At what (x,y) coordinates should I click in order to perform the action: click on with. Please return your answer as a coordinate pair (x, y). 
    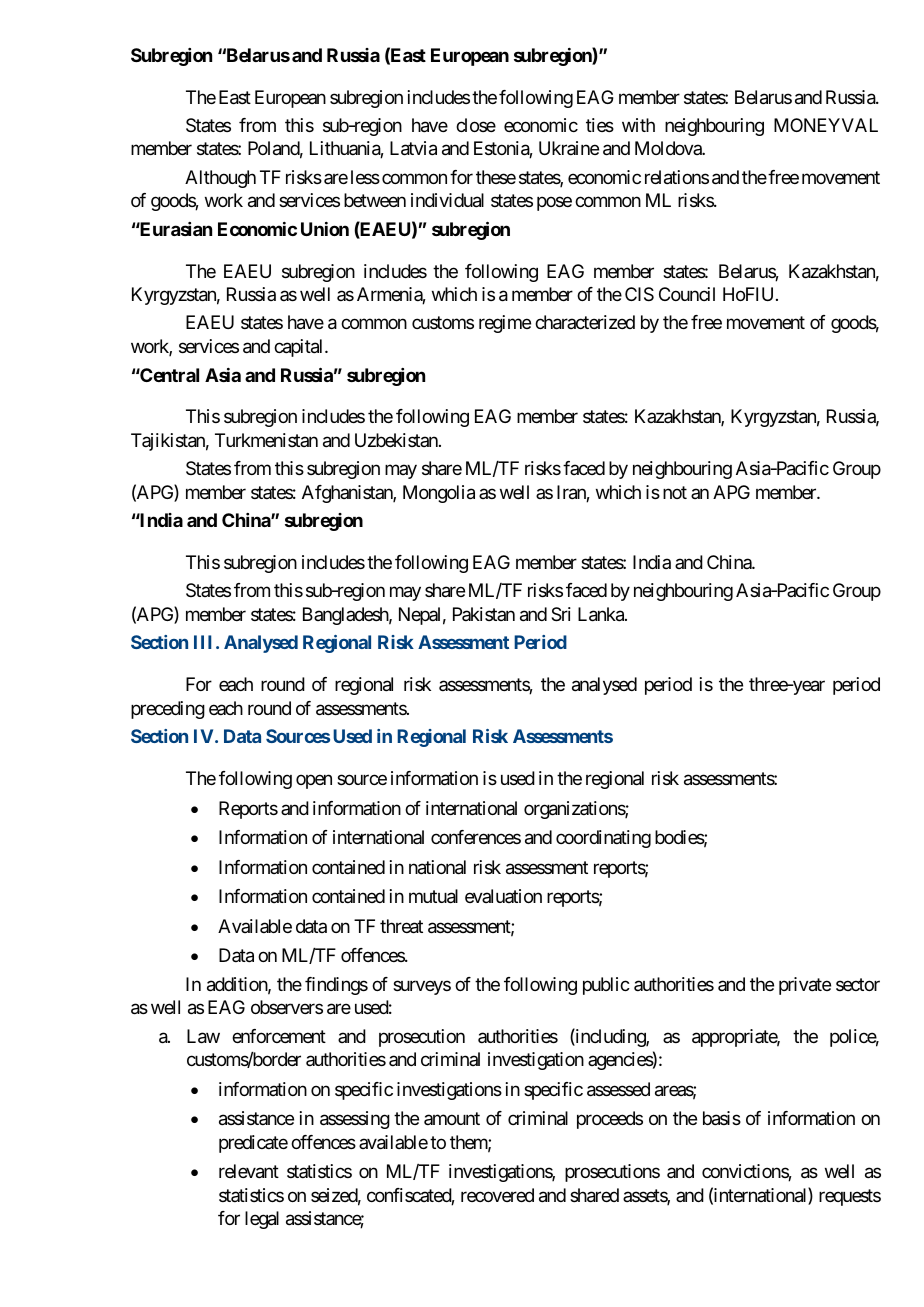
    Looking at the image, I should click on (638, 125).
